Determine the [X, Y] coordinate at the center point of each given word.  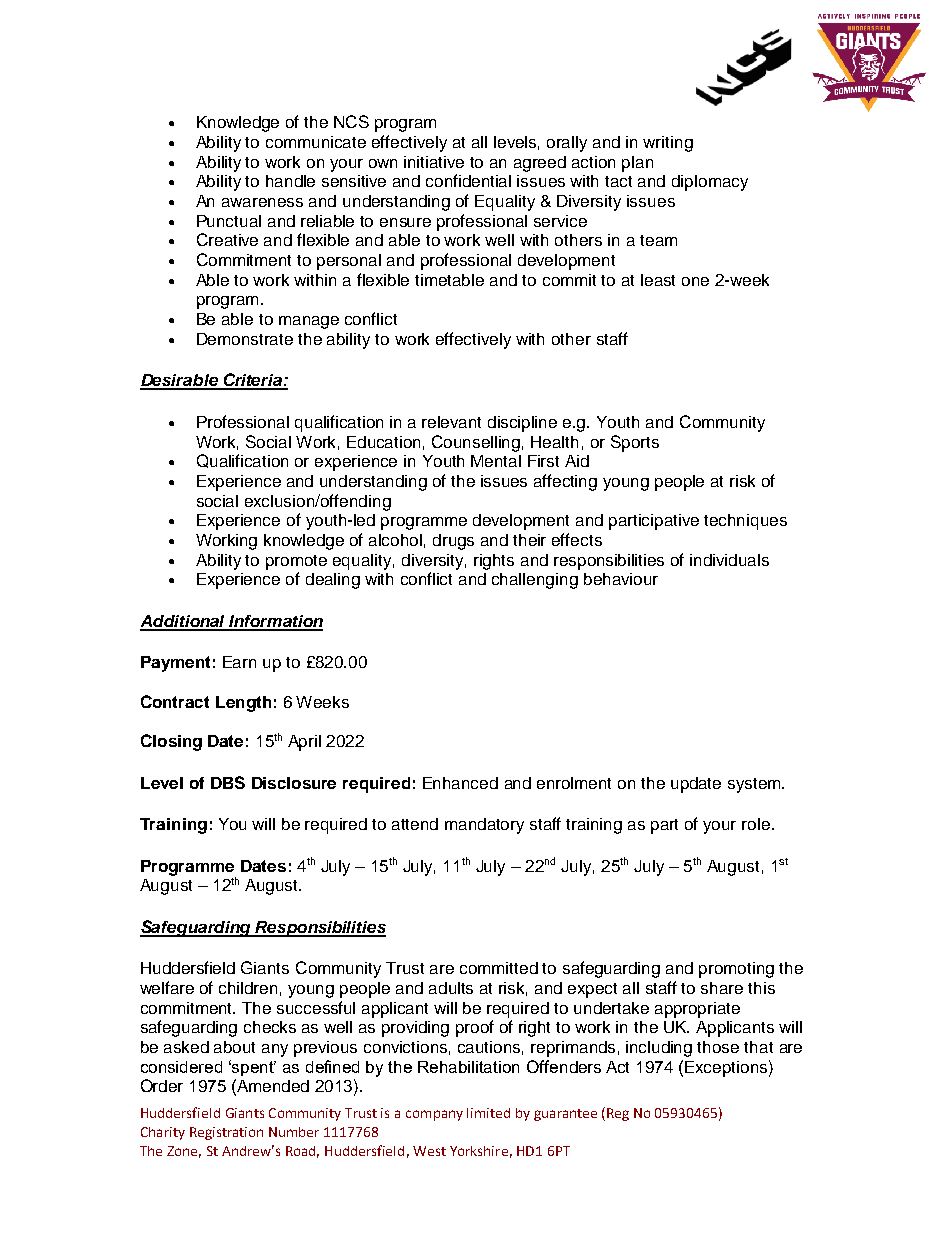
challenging [535, 581]
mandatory [484, 826]
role [756, 824]
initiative [434, 162]
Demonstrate [245, 339]
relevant [451, 422]
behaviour [621, 579]
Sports [635, 443]
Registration [226, 1133]
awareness [262, 202]
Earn [239, 662]
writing [668, 144]
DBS [228, 782]
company [434, 1115]
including [659, 1049]
